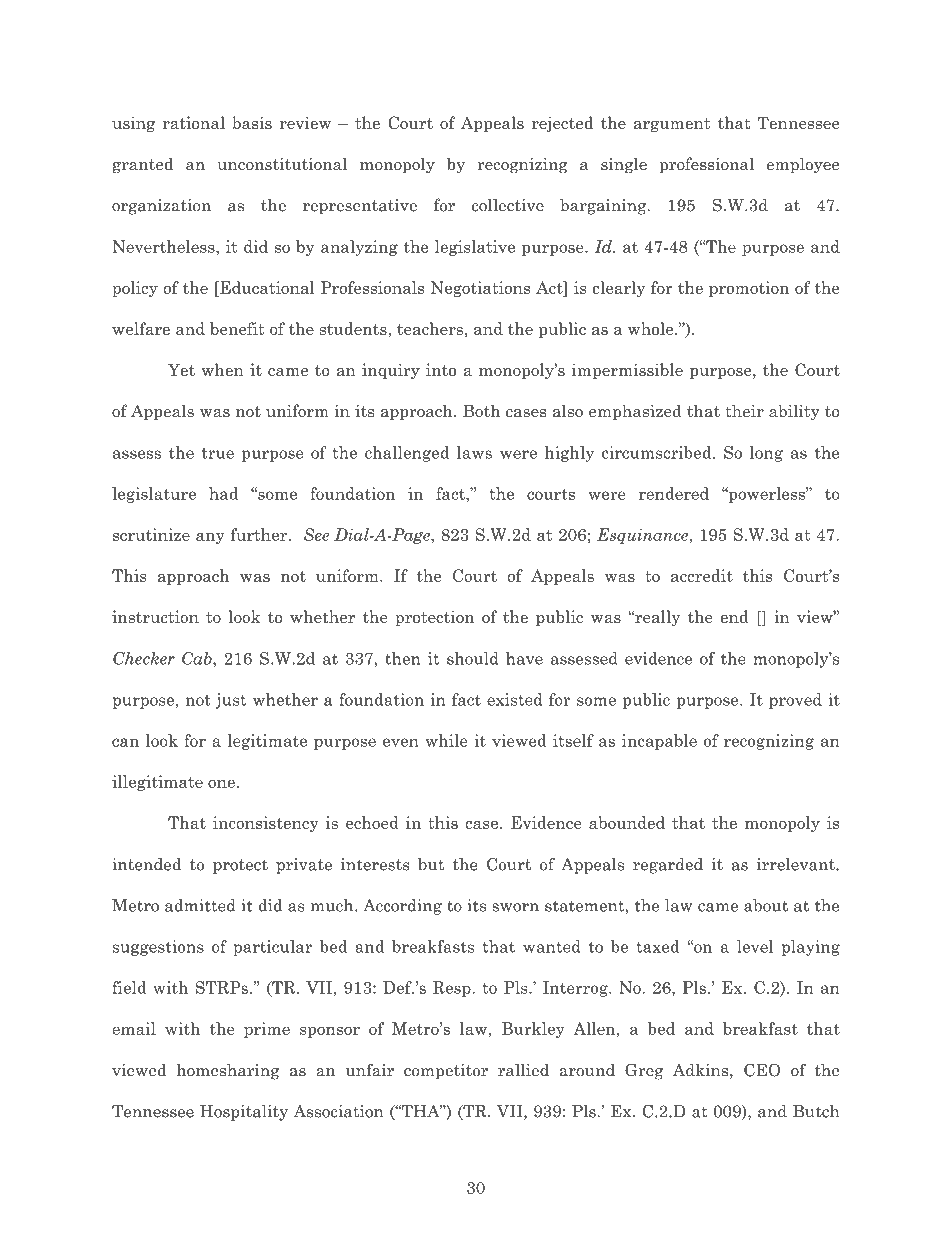  What do you see at coordinates (474, 452) in the screenshot?
I see `laws` at bounding box center [474, 452].
